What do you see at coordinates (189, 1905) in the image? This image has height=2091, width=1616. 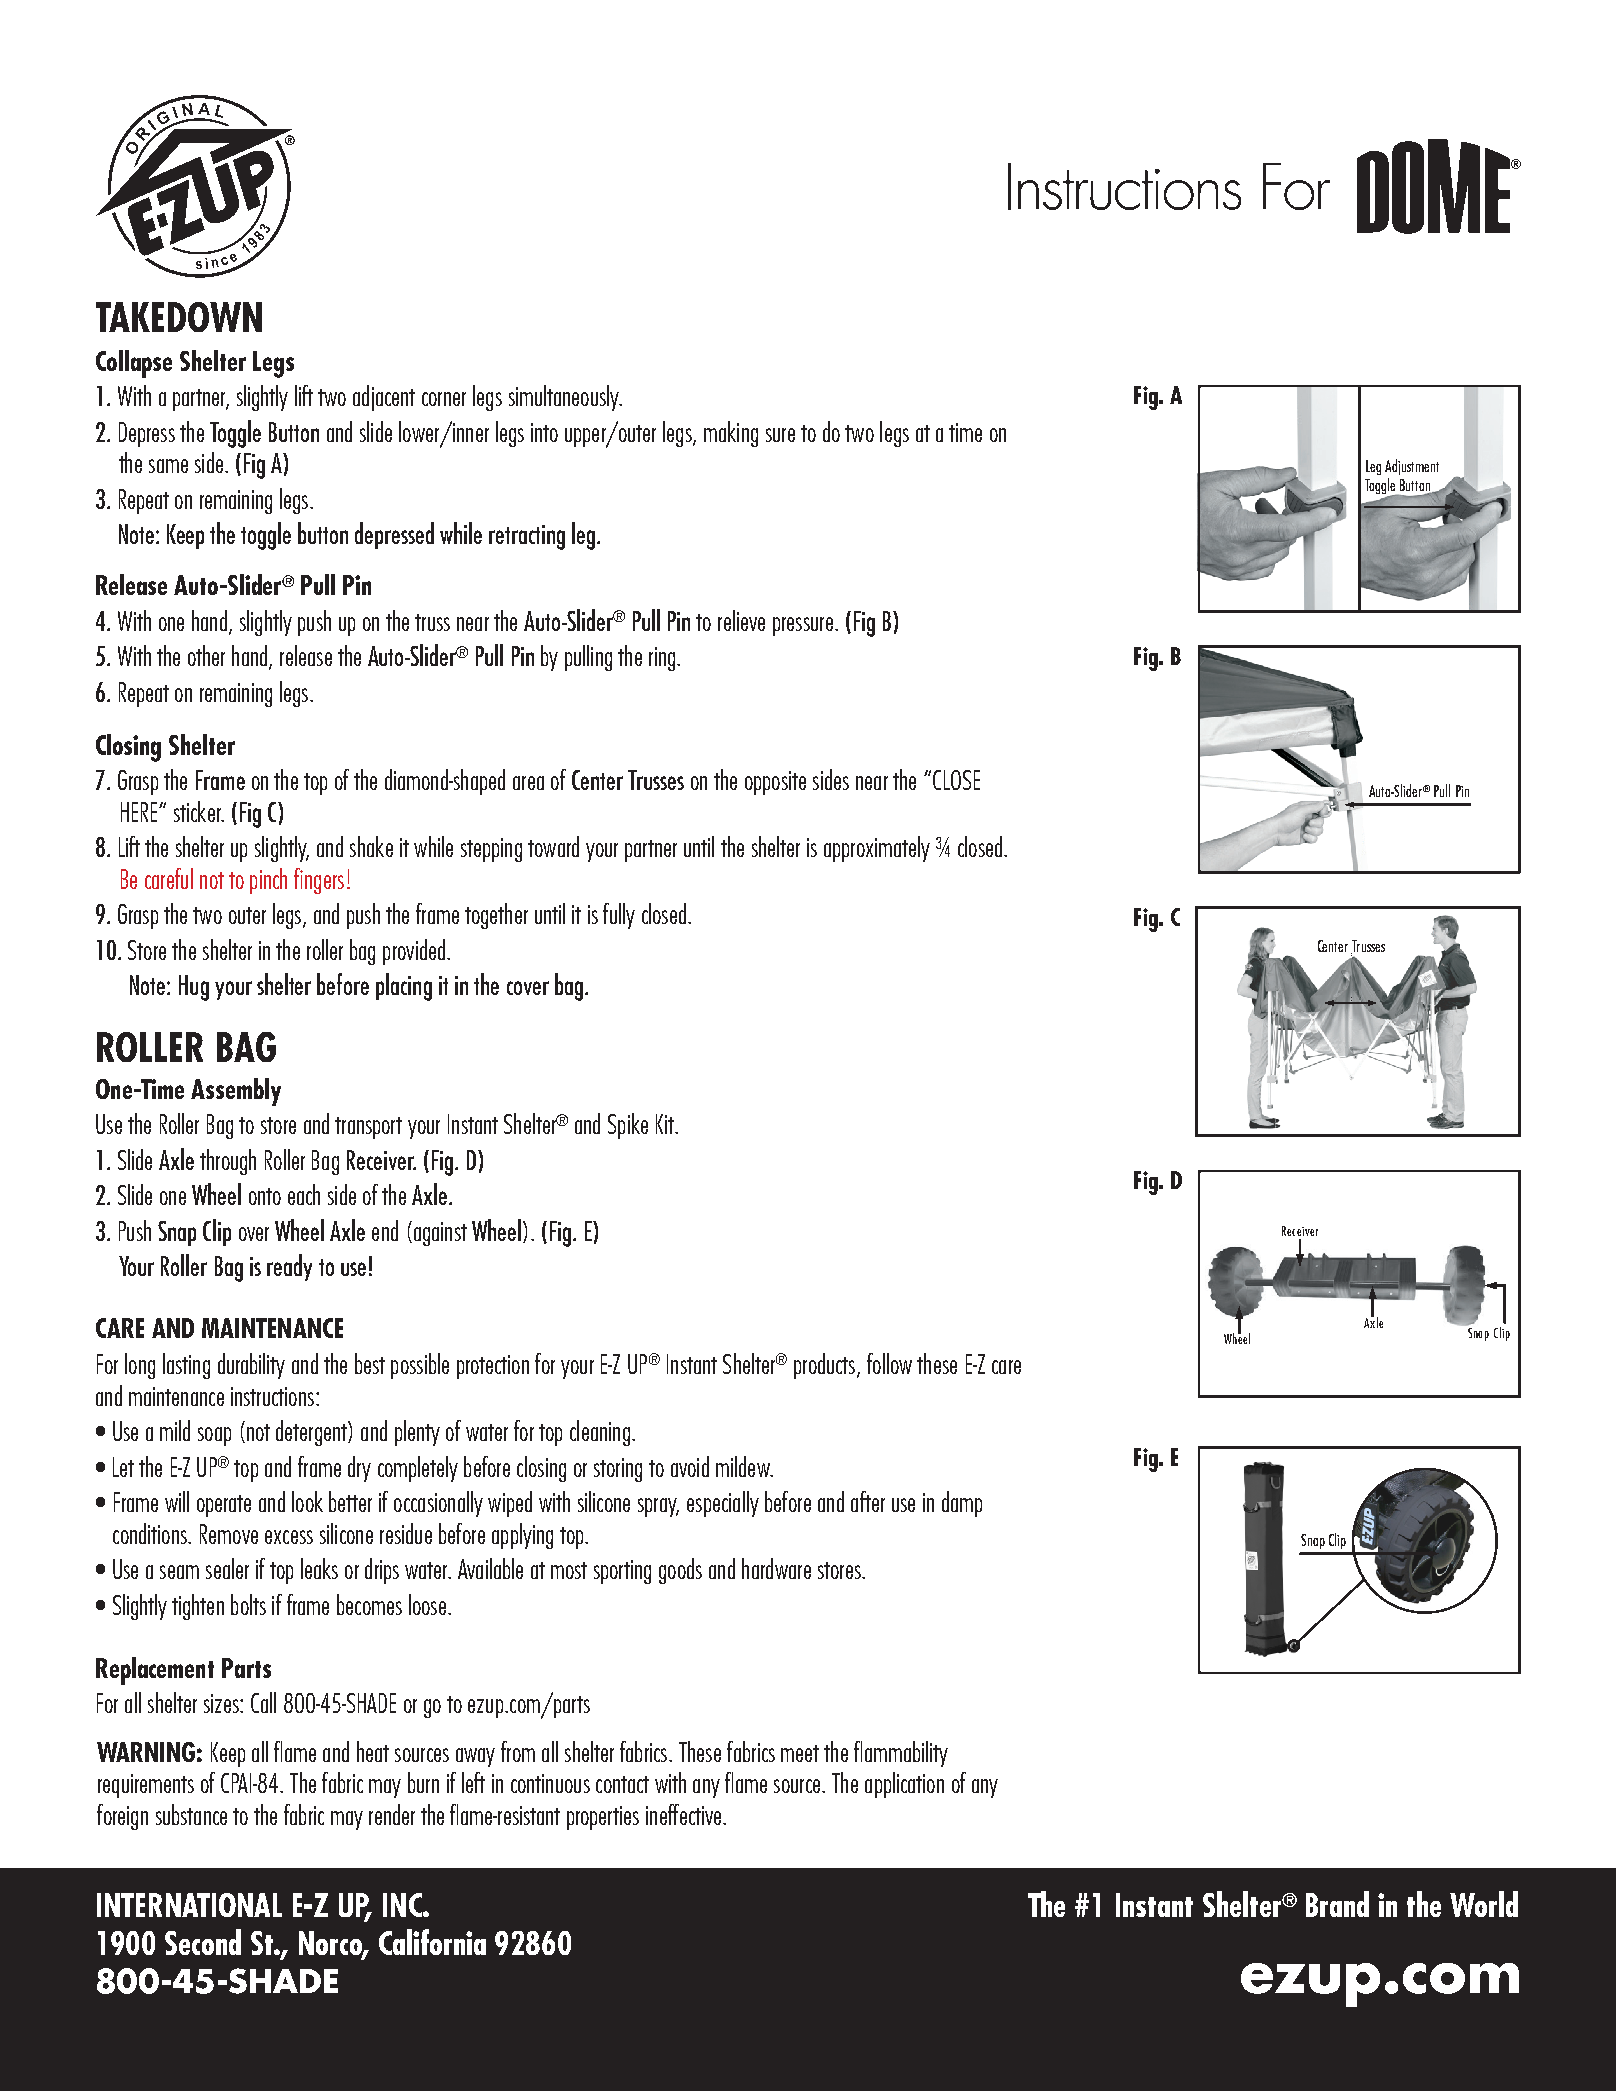 I see `INTERNATIONAL` at bounding box center [189, 1905].
